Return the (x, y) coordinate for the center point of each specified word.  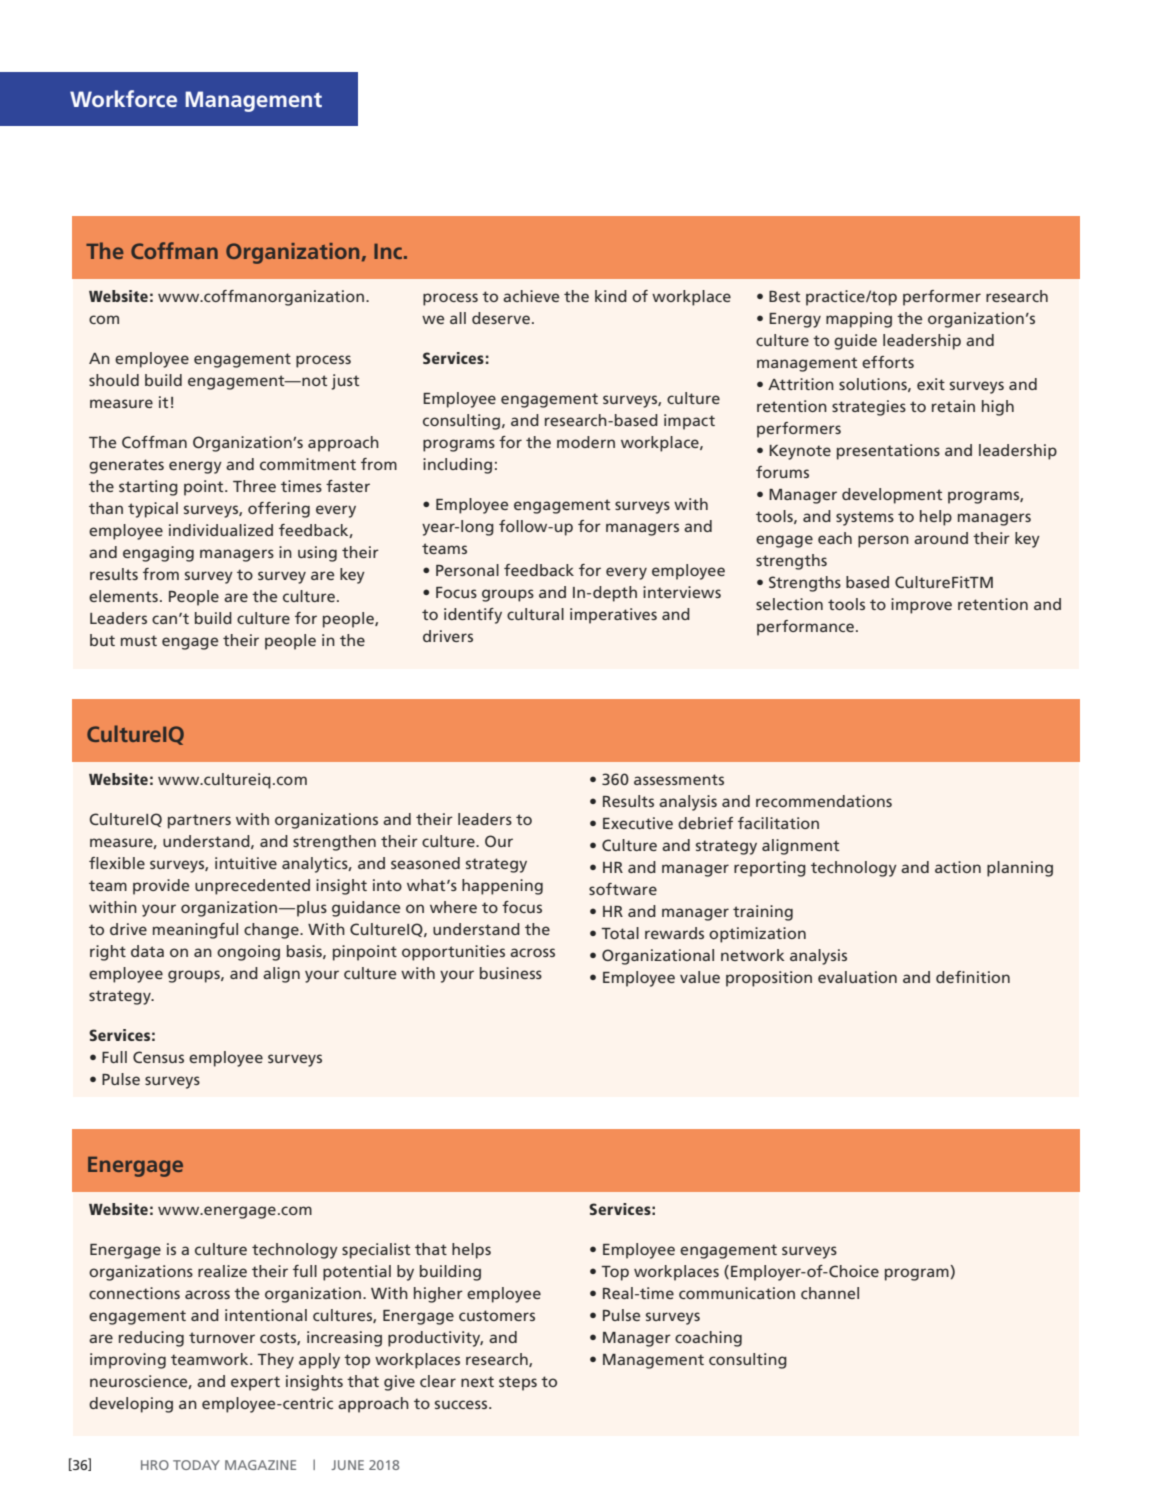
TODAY (196, 1465)
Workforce (123, 98)
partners (199, 821)
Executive (638, 823)
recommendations (824, 801)
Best (784, 296)
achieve (531, 296)
